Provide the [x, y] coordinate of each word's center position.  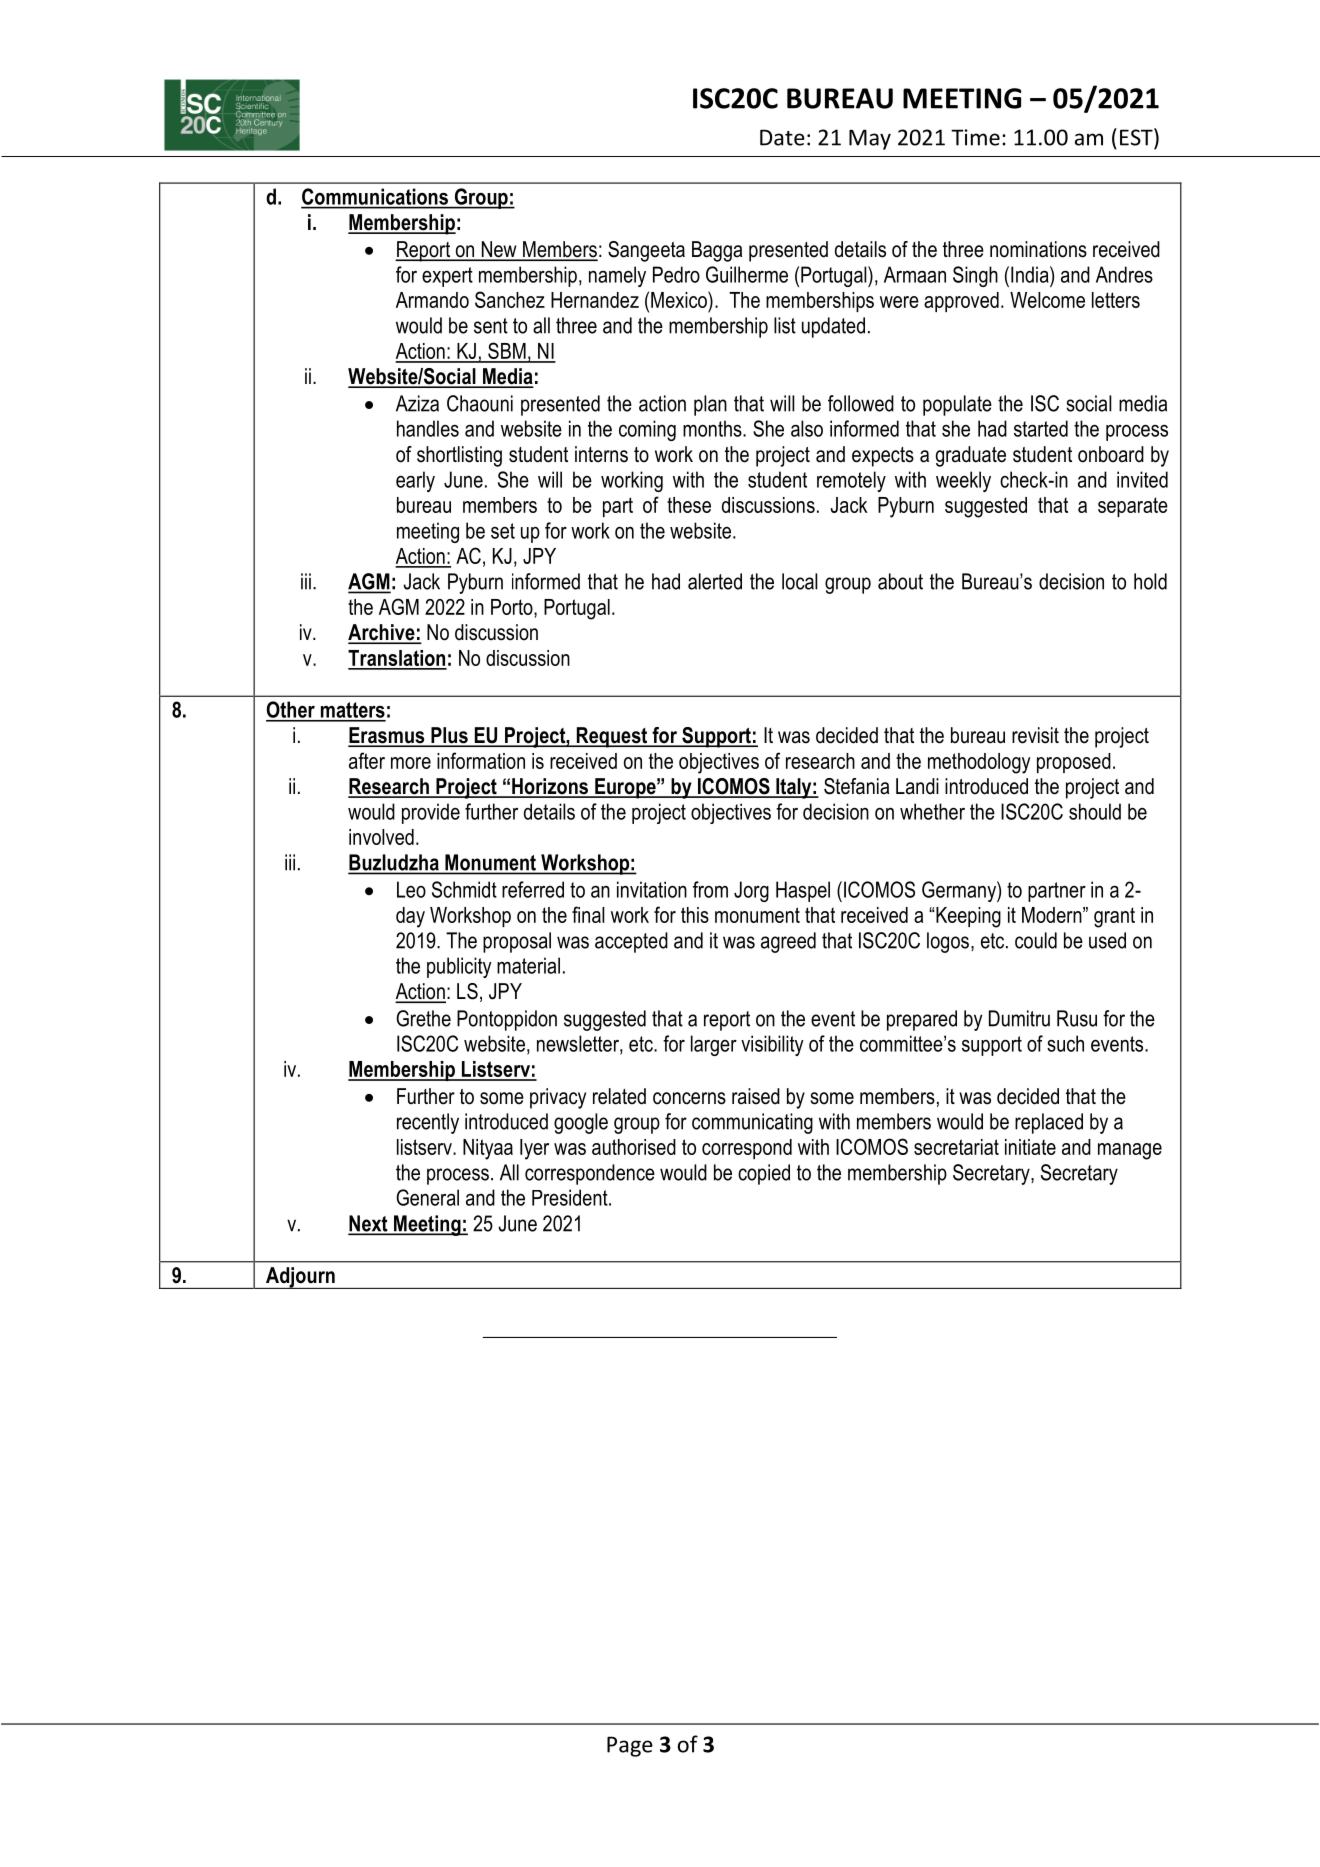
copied [764, 1174]
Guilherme [747, 274]
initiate [1030, 1147]
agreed [788, 942]
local [800, 581]
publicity [459, 967]
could [1036, 940]
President [571, 1197]
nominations [1038, 249]
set [503, 531]
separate [1133, 507]
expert [447, 277]
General [427, 1197]
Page [630, 1746]
